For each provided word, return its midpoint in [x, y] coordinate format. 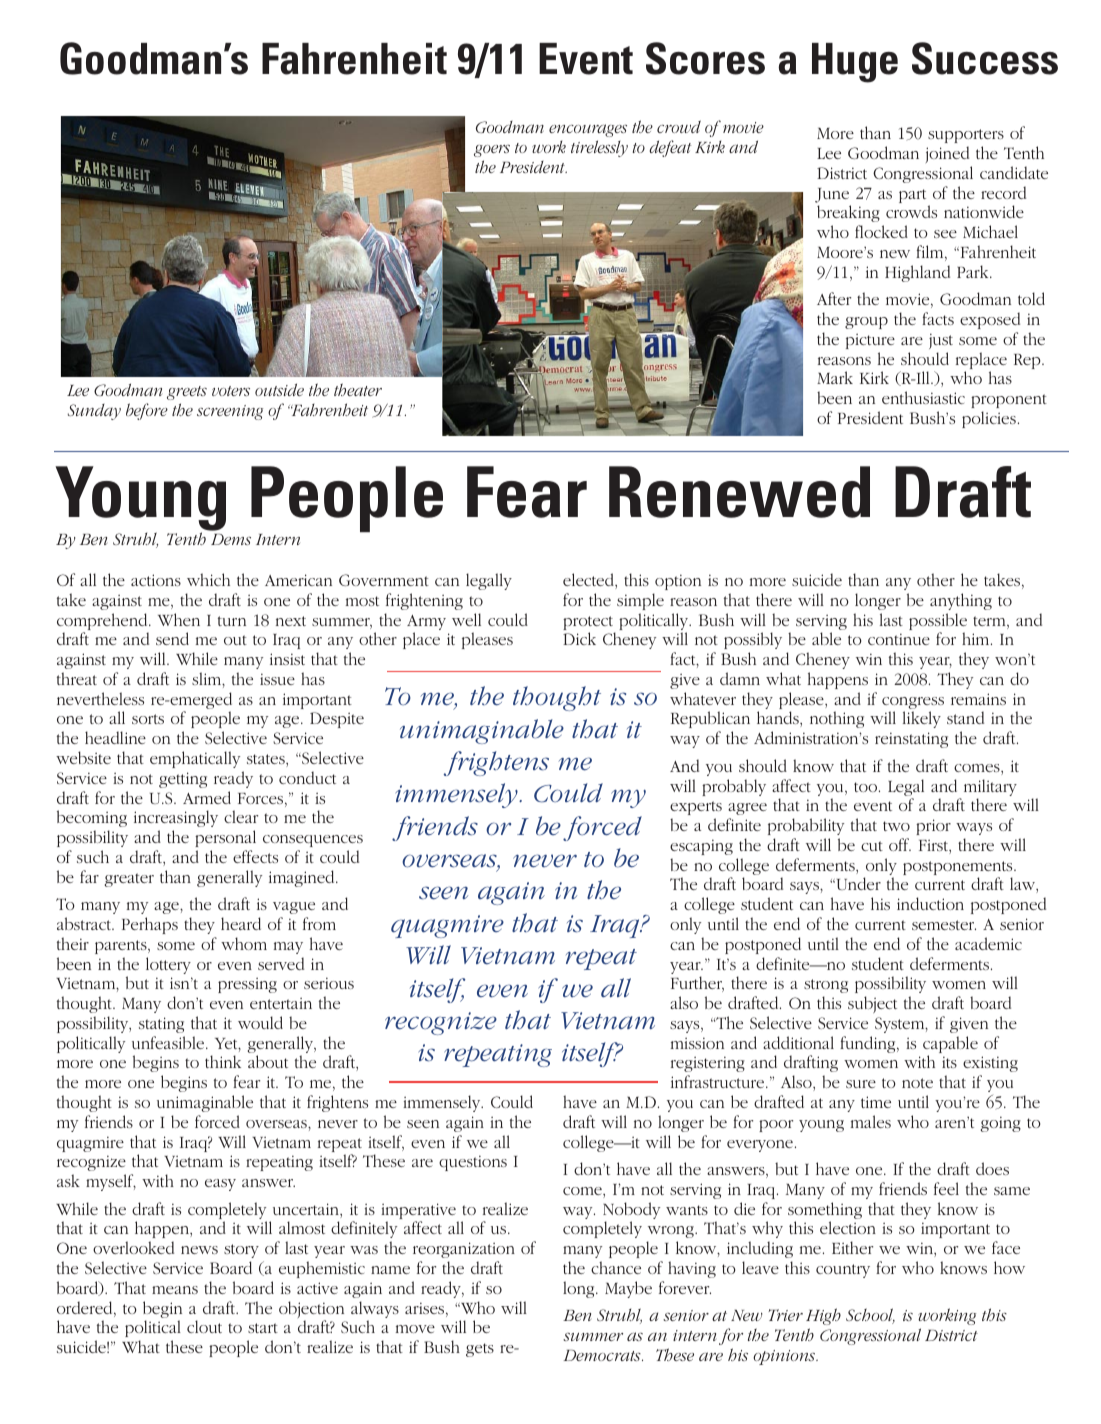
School [870, 1316]
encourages [588, 130]
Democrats [603, 1355]
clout [204, 1326]
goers [492, 151]
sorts [148, 719]
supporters [966, 136]
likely [922, 719]
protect [589, 624]
